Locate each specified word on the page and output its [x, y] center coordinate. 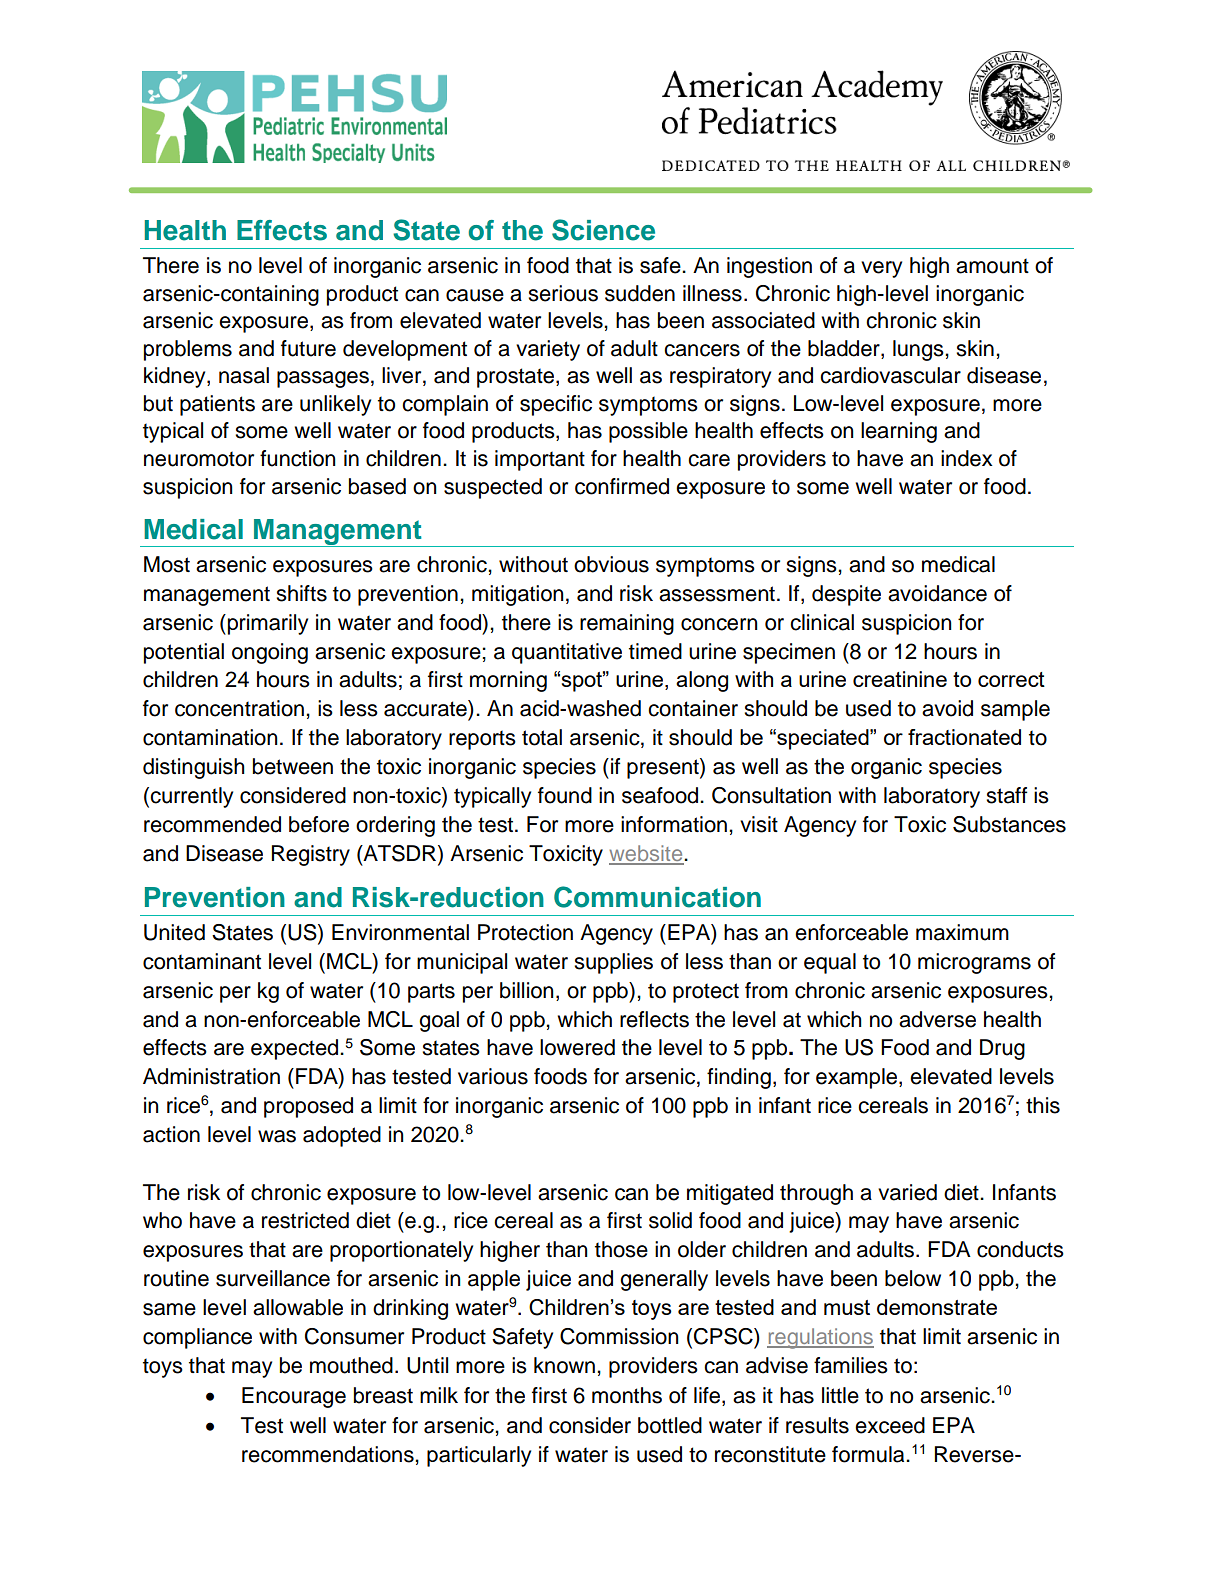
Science [603, 230]
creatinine [900, 679]
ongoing [270, 653]
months [627, 1395]
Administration [211, 1076]
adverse [937, 1019]
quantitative [567, 653]
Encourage [294, 1397]
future [308, 348]
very [881, 269]
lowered [577, 1047]
